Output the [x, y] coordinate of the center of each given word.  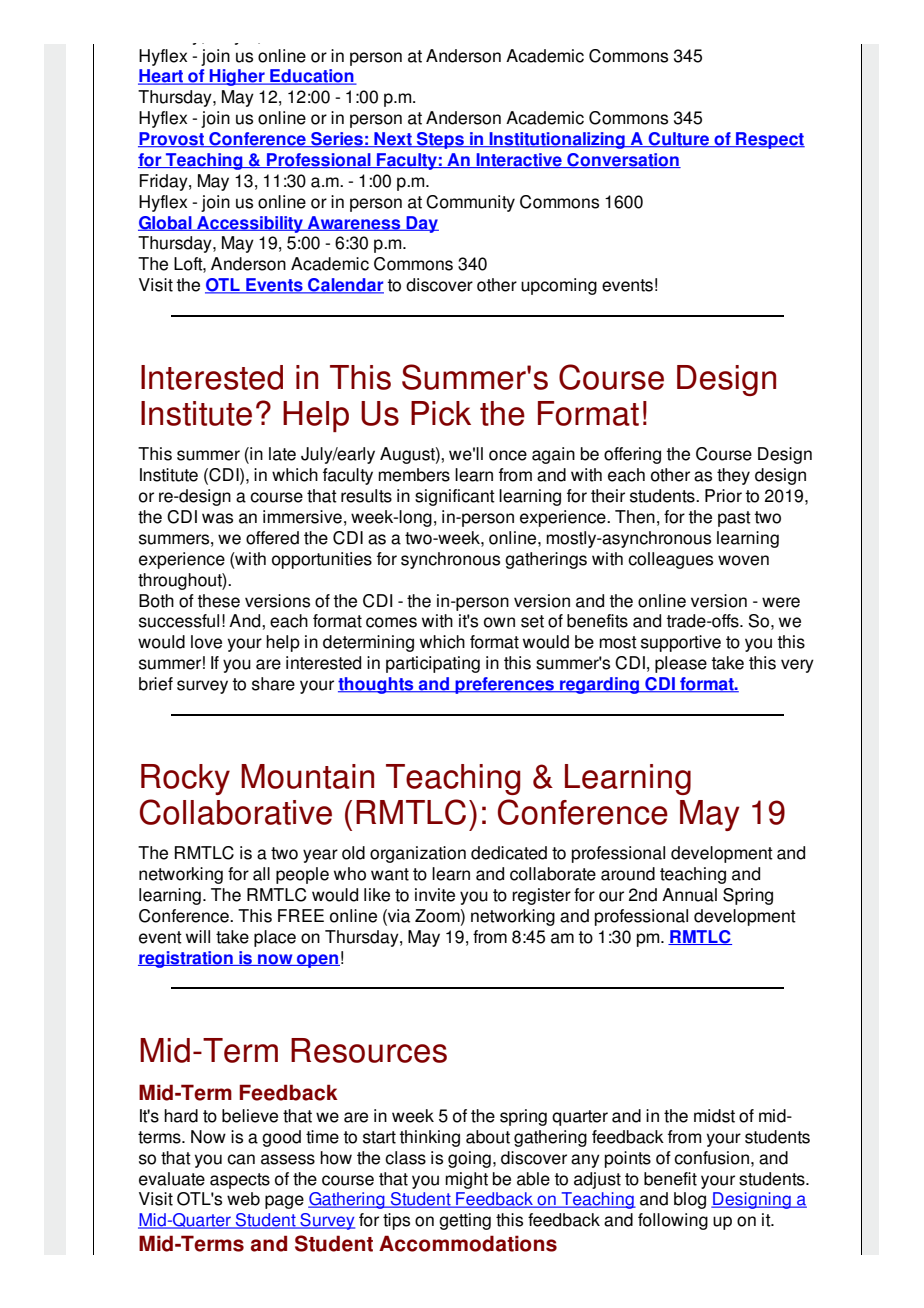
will [198, 936]
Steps [440, 140]
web [243, 1199]
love [206, 642]
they [733, 476]
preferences [505, 685]
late [282, 454]
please [681, 664]
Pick [441, 413]
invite [435, 895]
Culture [678, 140]
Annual [689, 895]
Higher [237, 77]
